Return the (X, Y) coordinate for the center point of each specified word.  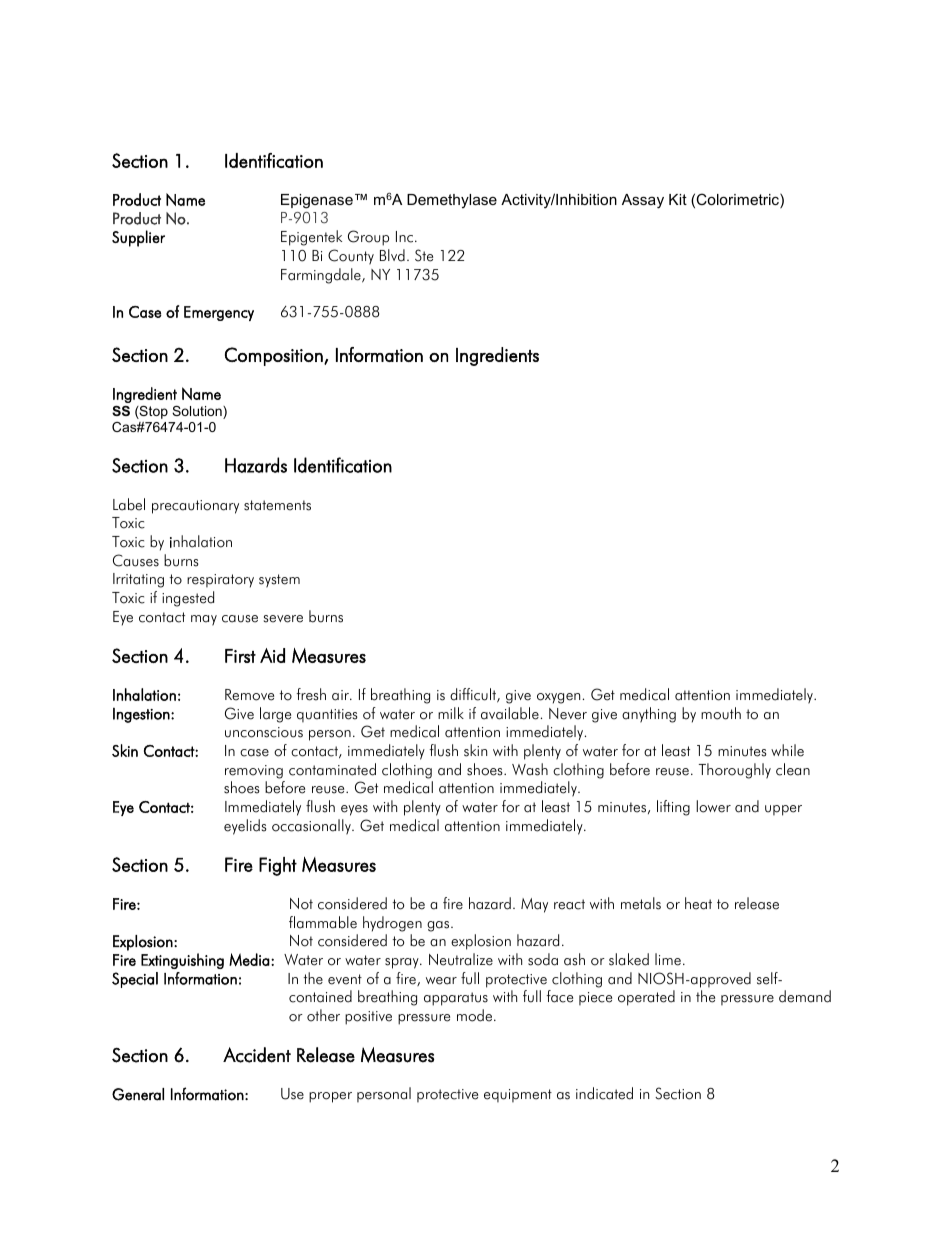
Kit (678, 199)
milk (451, 713)
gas (439, 926)
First (240, 656)
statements (277, 505)
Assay (643, 201)
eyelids (245, 827)
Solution (198, 412)
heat (698, 903)
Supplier (138, 238)
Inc (406, 237)
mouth (721, 713)
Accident (257, 1055)
